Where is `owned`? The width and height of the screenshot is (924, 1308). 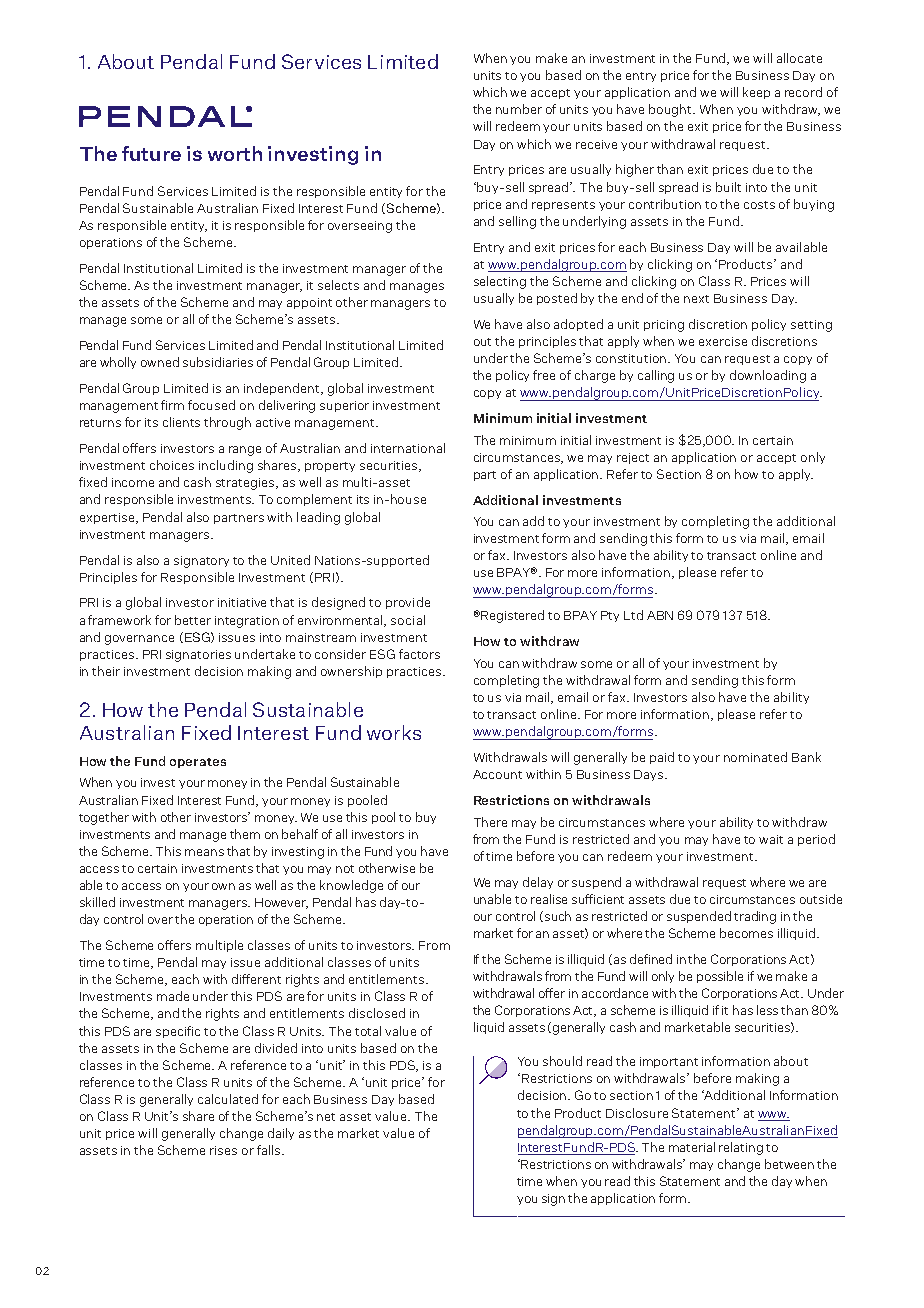
owned is located at coordinates (160, 362).
